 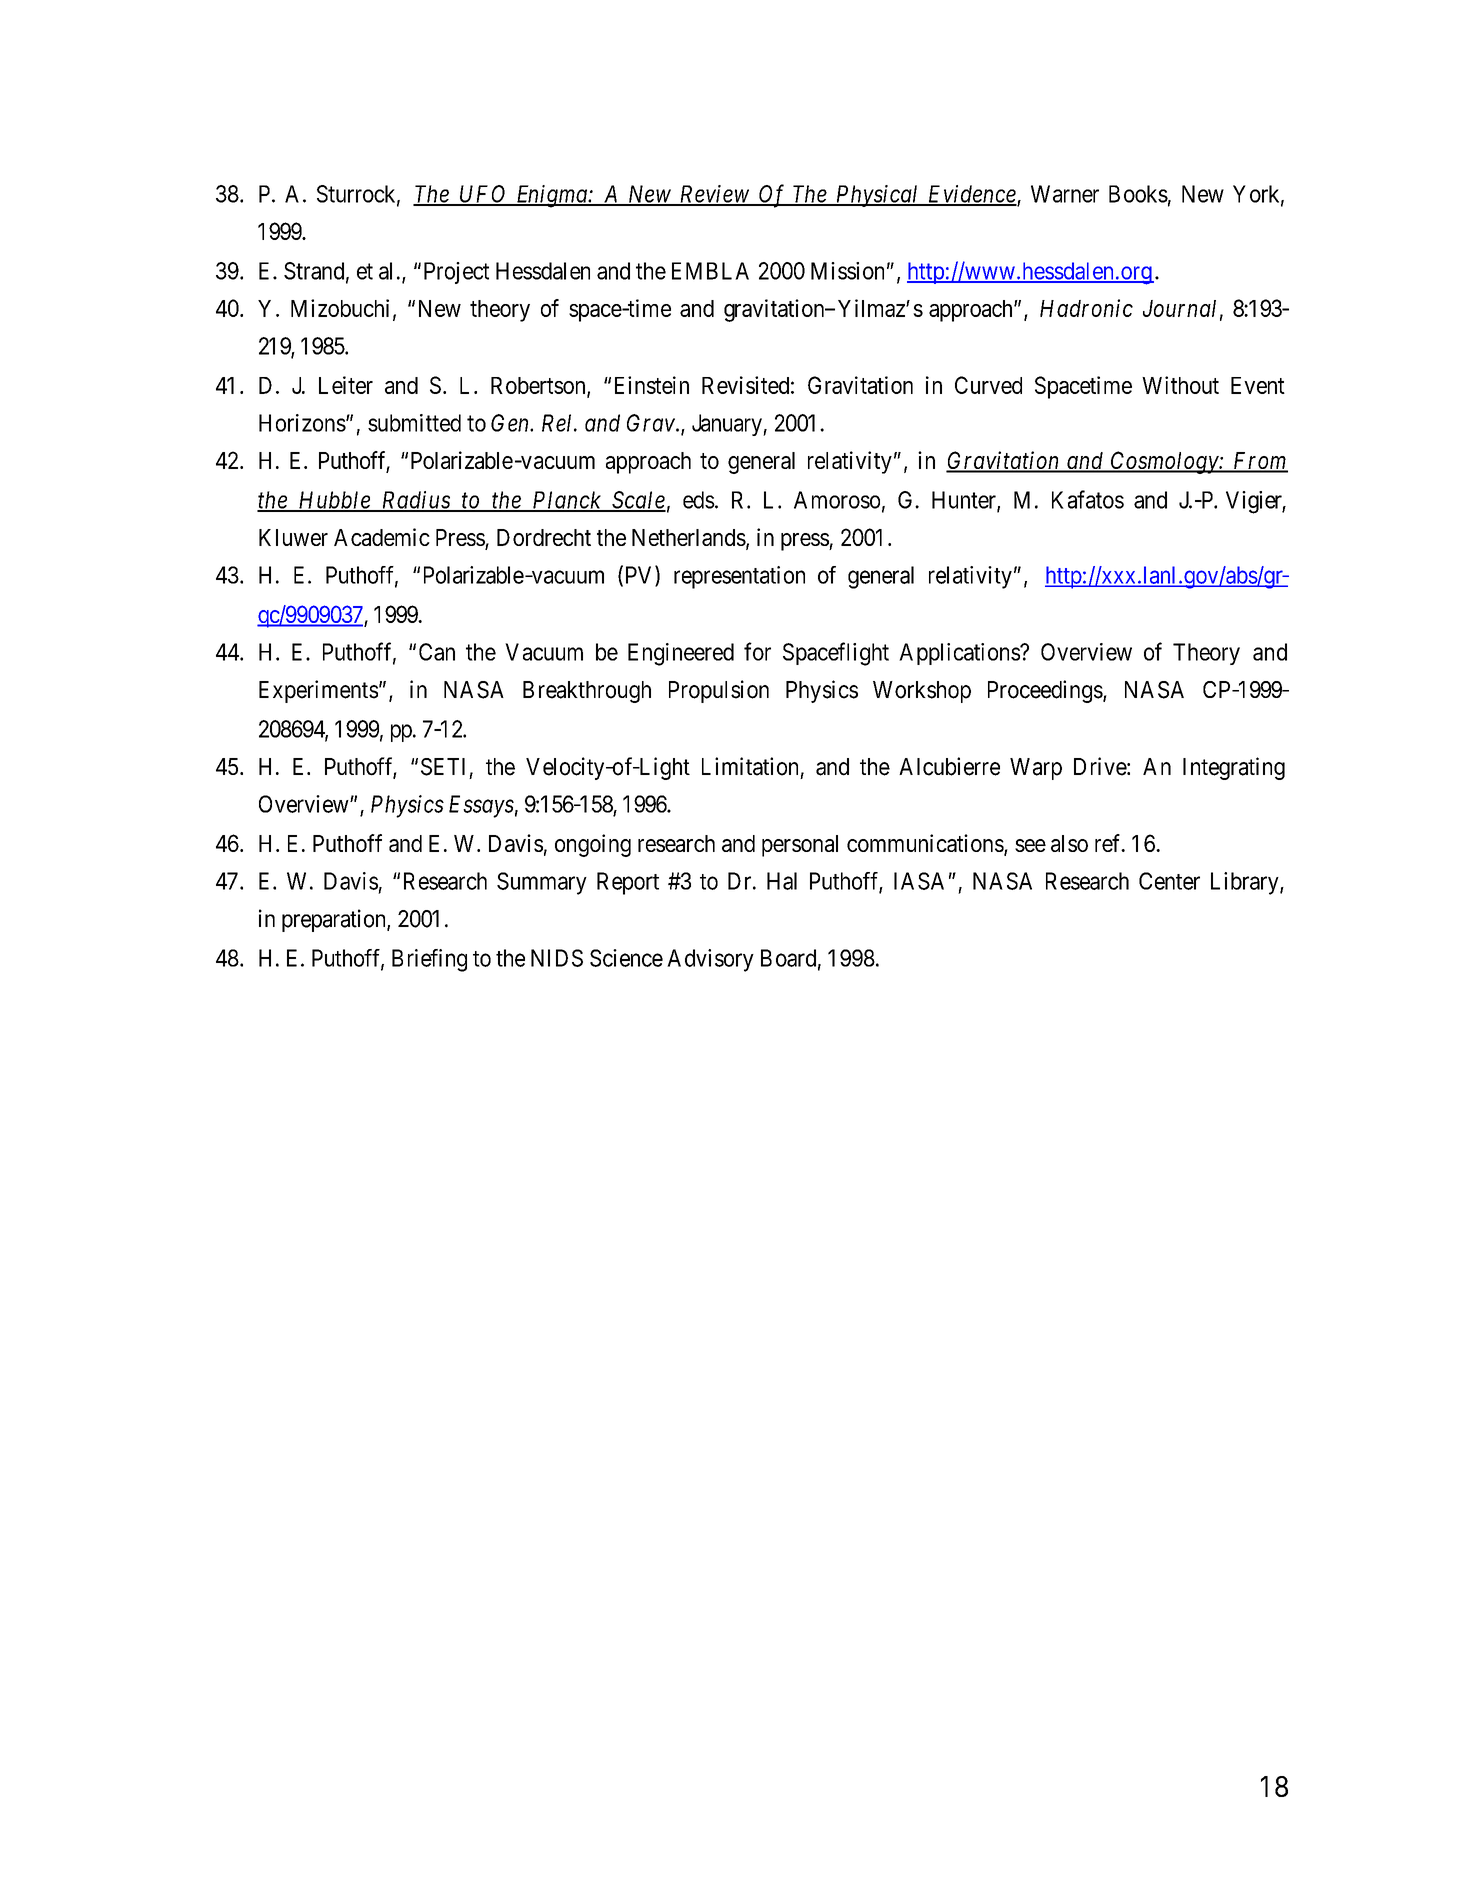 I want to click on January, so click(x=728, y=425).
